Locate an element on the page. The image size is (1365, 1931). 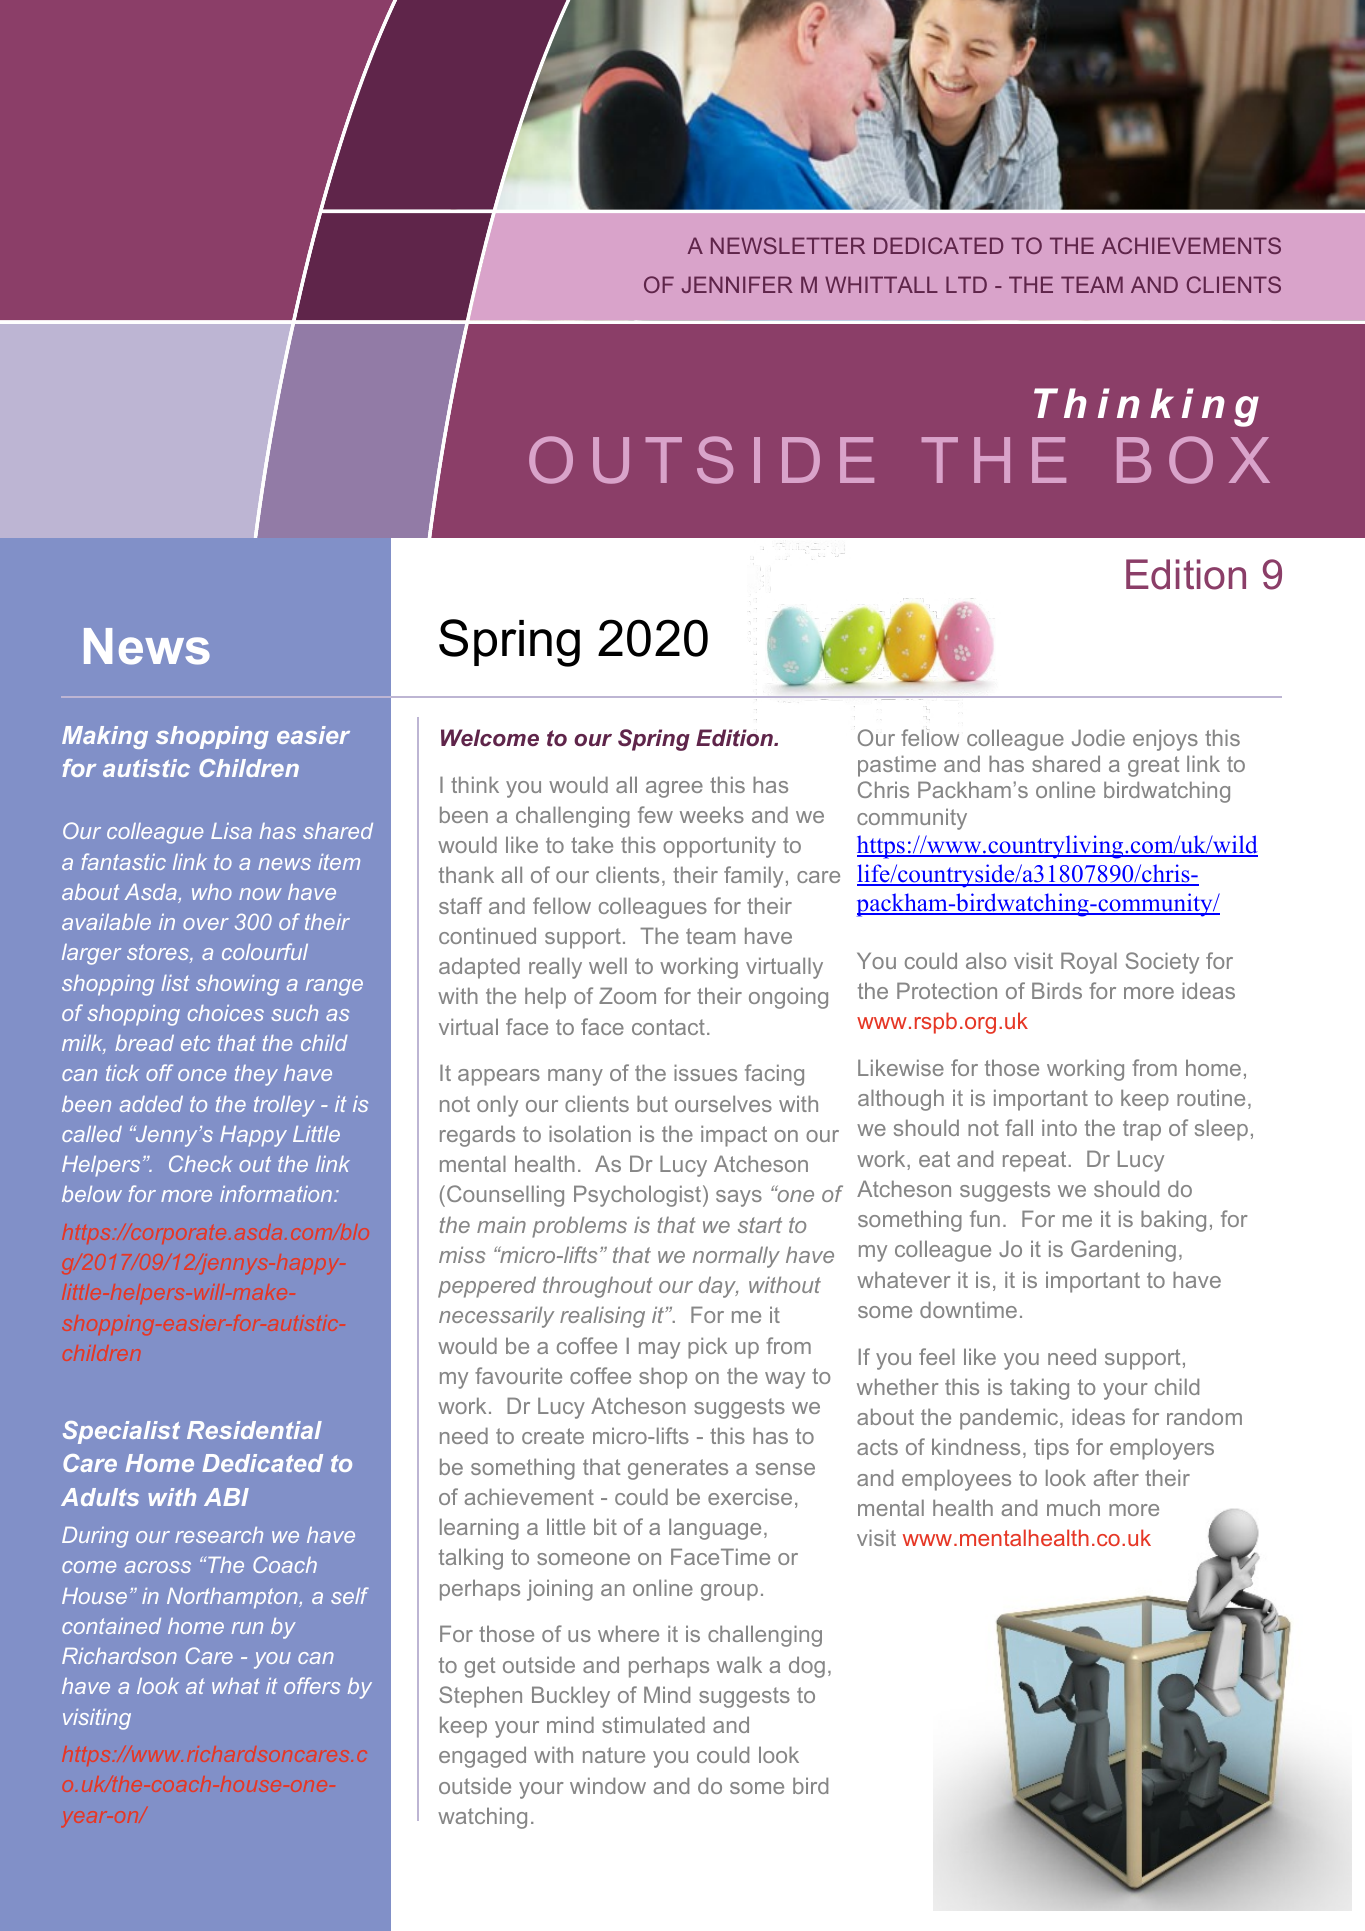
JENNIFER is located at coordinates (737, 284).
